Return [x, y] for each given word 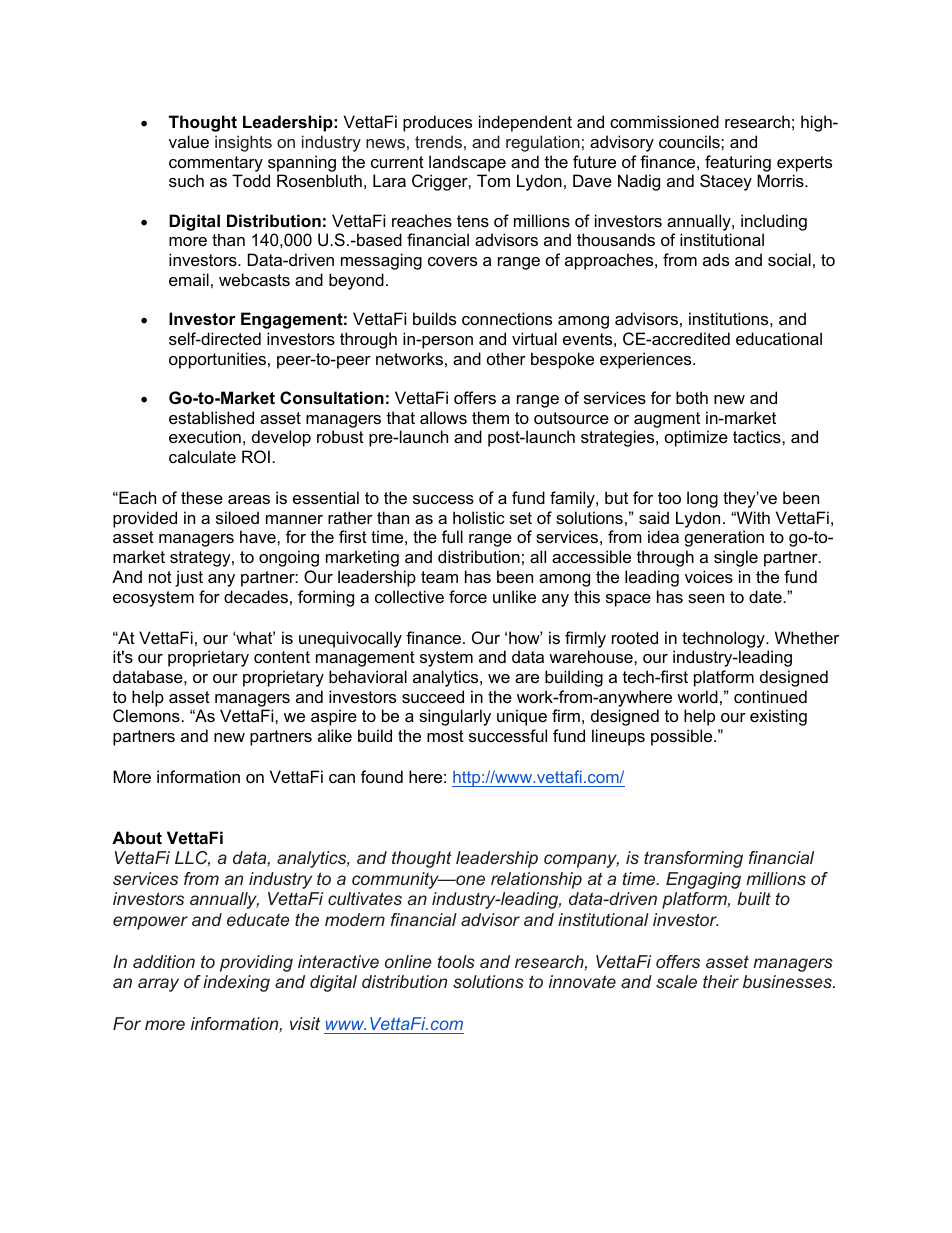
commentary [216, 164]
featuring [738, 163]
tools [456, 961]
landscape [467, 163]
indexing [236, 983]
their [721, 981]
